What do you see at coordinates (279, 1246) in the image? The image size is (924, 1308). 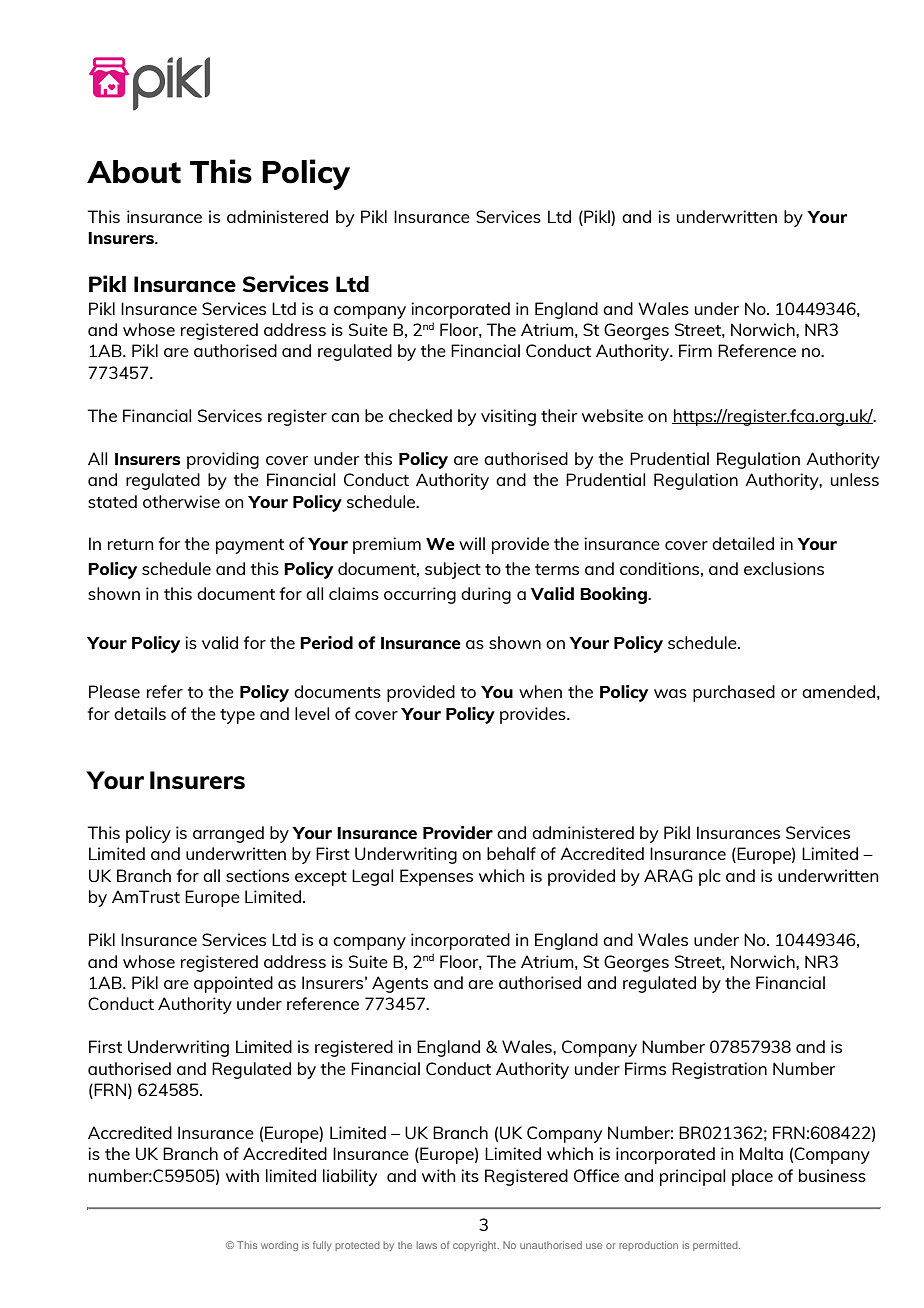 I see `wording` at bounding box center [279, 1246].
